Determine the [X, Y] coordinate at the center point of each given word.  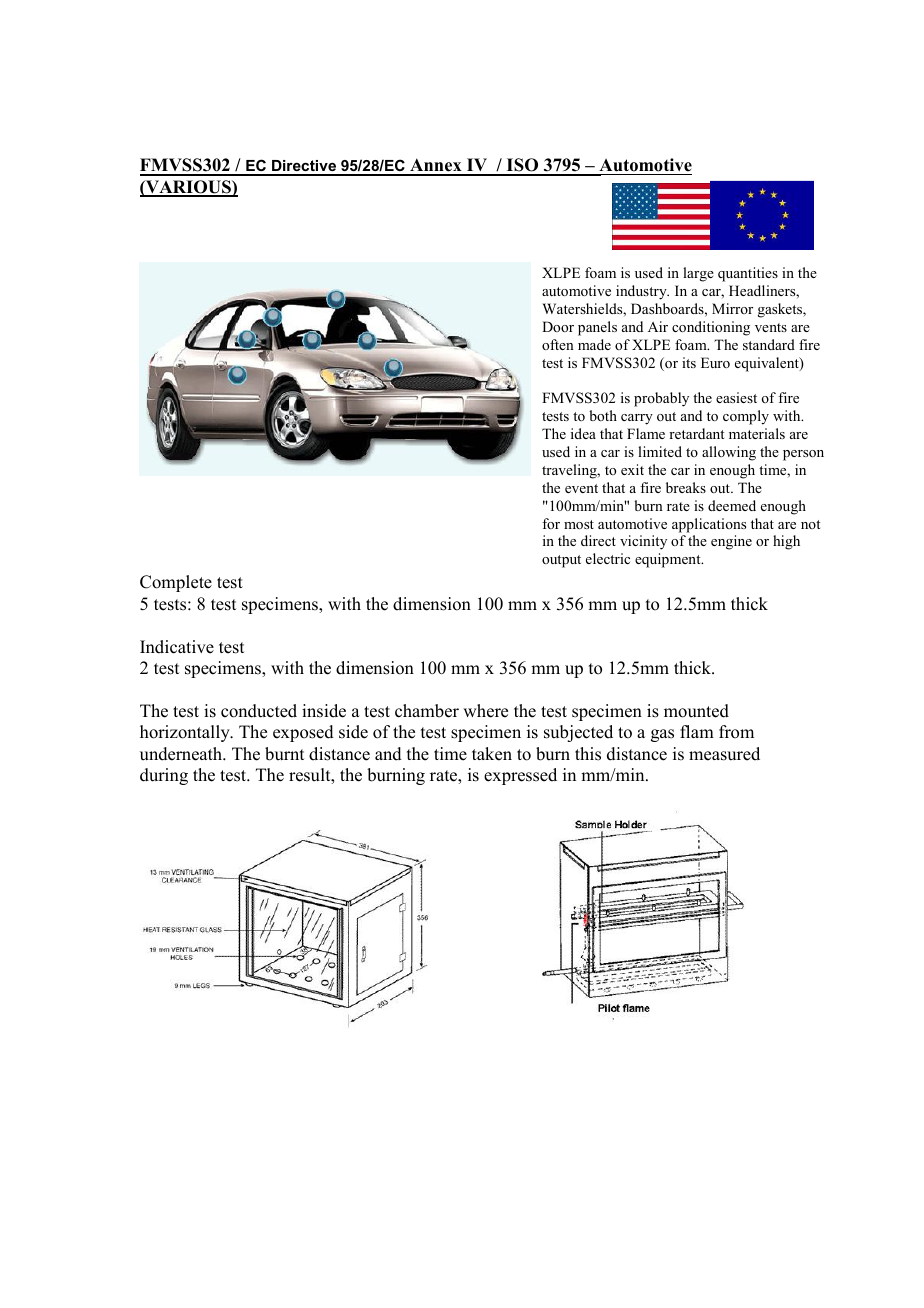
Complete [176, 583]
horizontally [186, 733]
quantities [748, 274]
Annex [436, 166]
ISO [522, 166]
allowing [729, 453]
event [581, 488]
